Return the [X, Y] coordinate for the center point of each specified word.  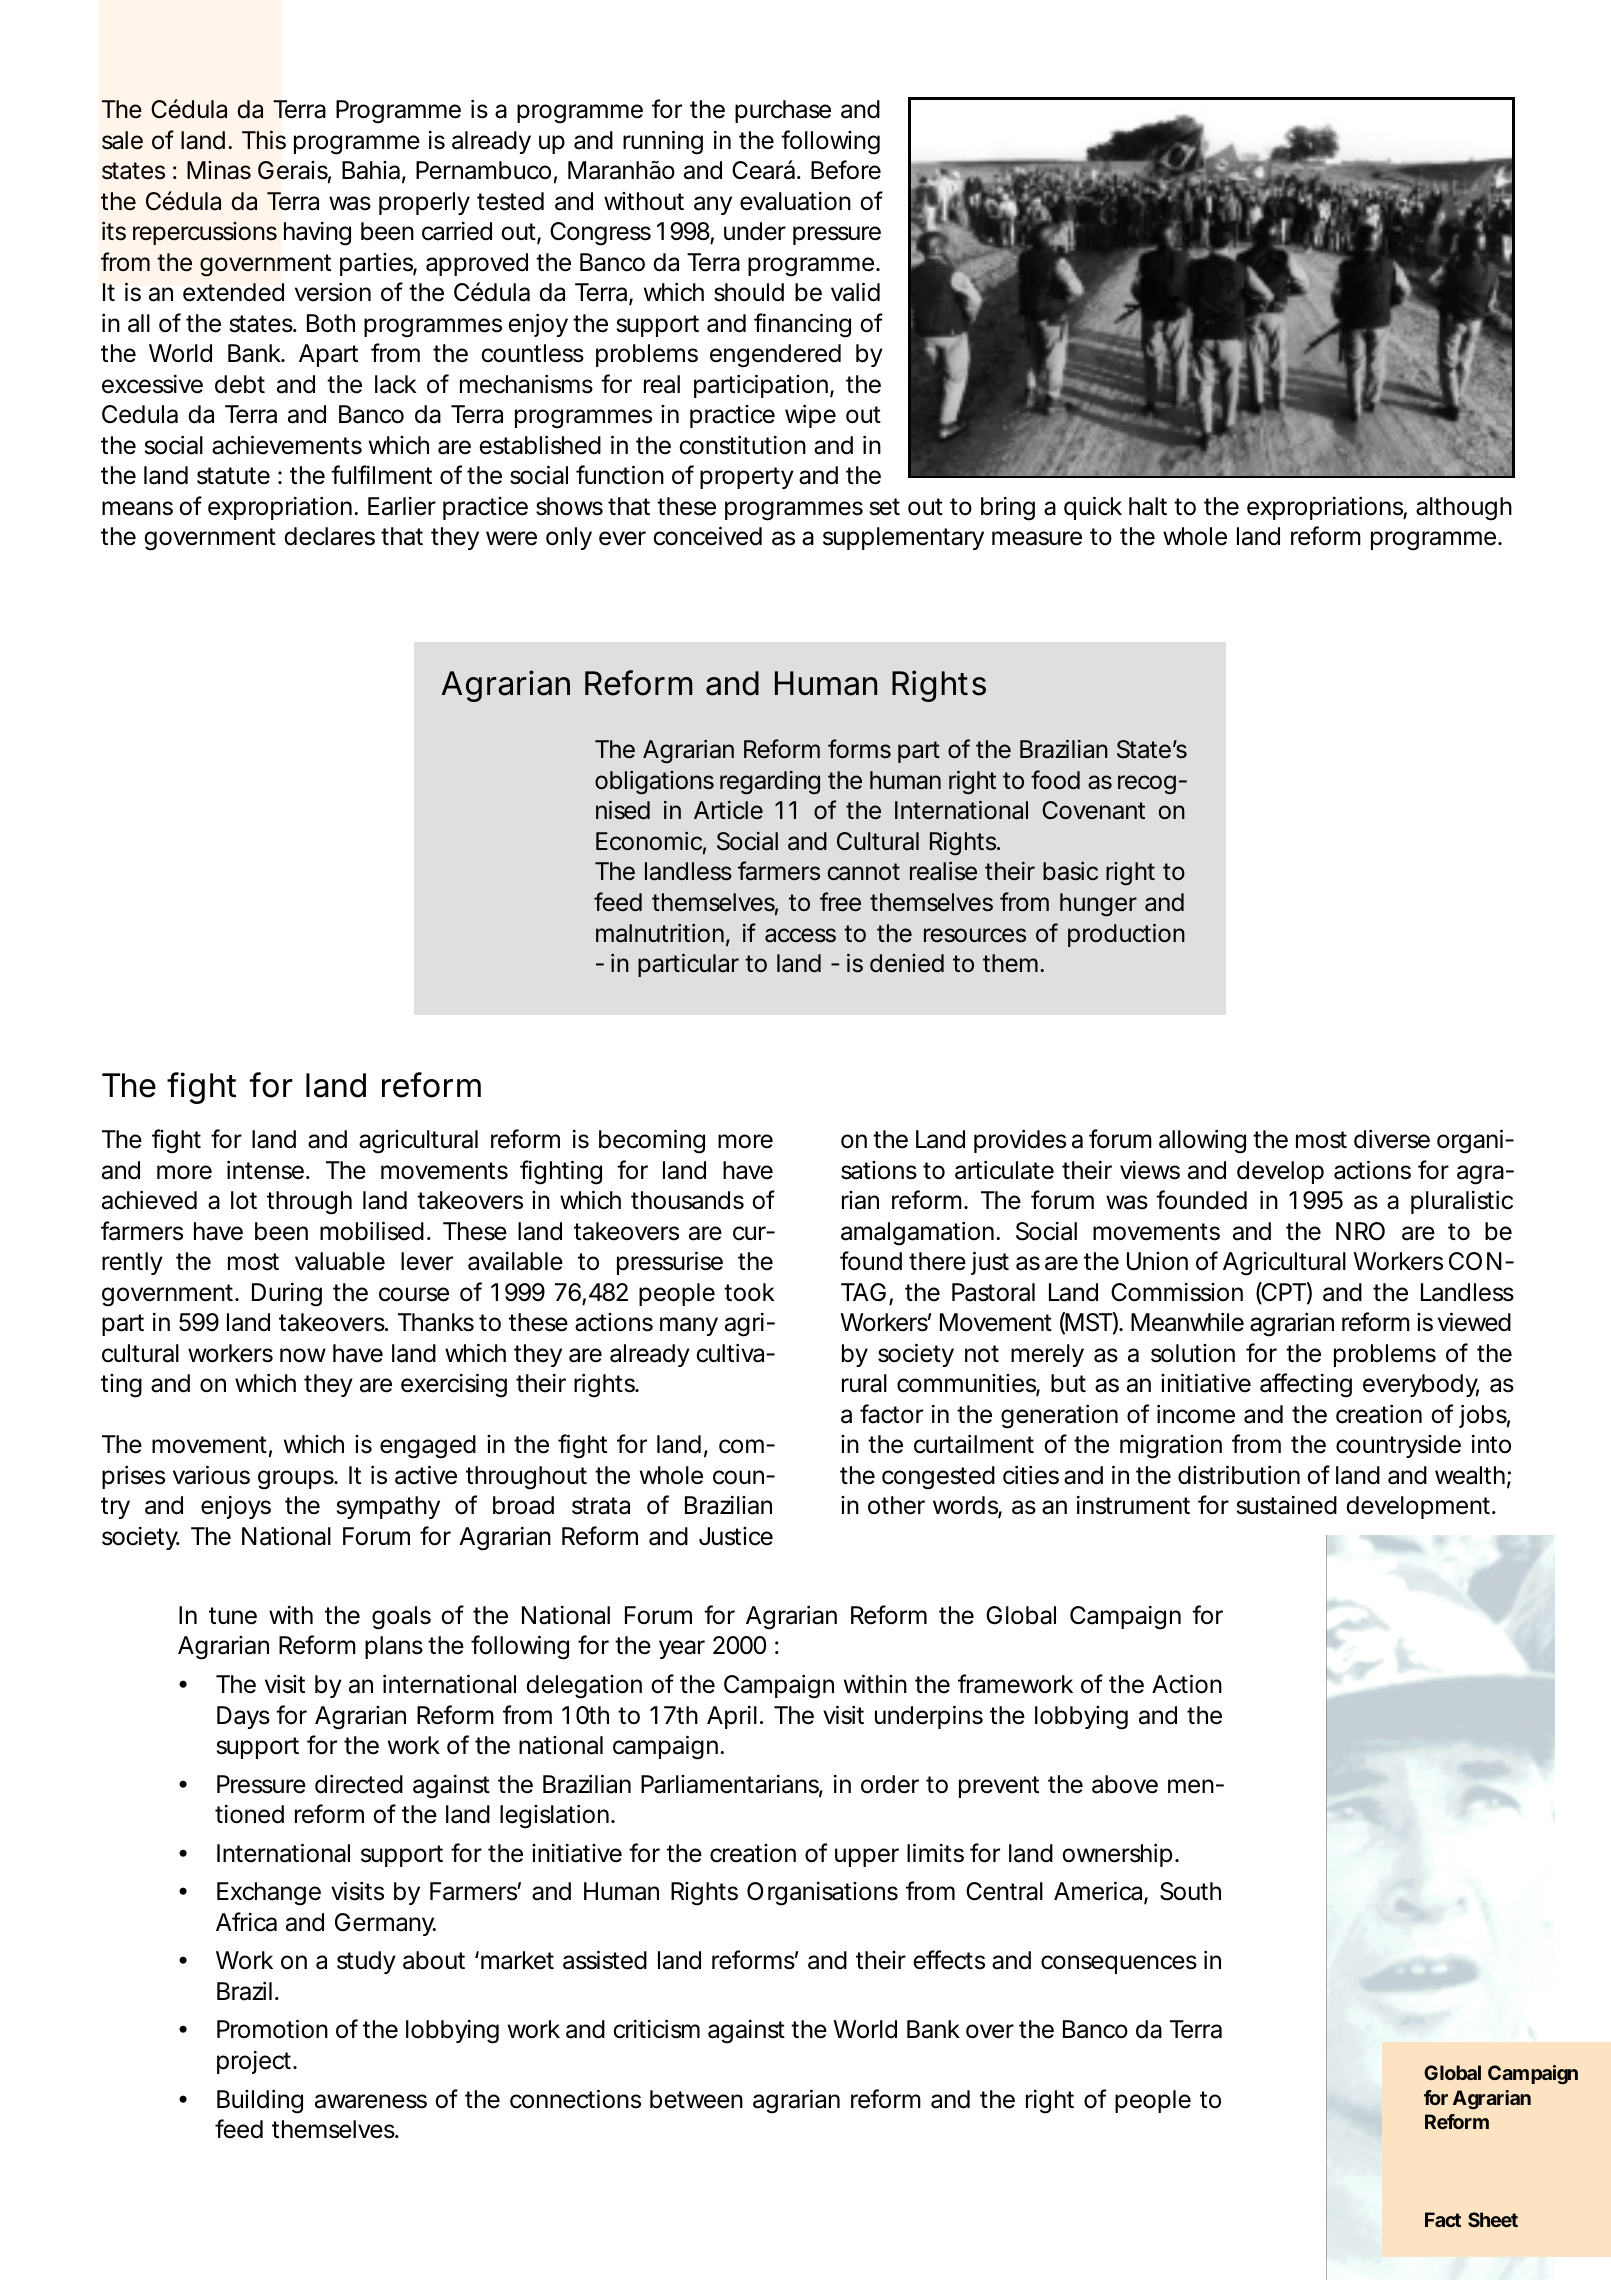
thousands [687, 1200]
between [696, 2099]
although [1464, 509]
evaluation [795, 201]
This [264, 140]
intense [265, 1170]
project [256, 2062]
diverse [1392, 1139]
